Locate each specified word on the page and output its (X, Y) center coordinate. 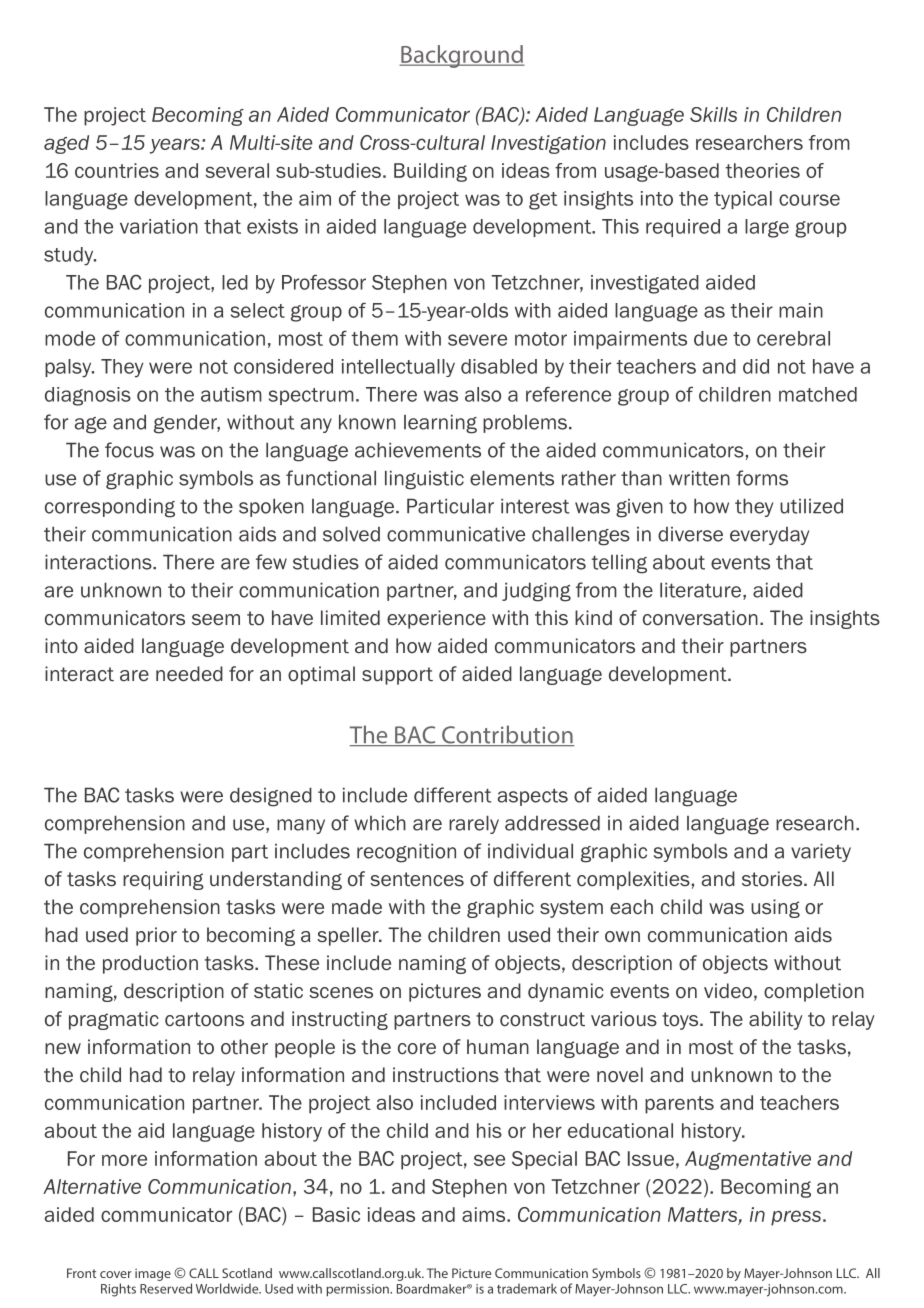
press (796, 1218)
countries (117, 170)
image (153, 1274)
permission (358, 1290)
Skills (713, 114)
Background (462, 56)
